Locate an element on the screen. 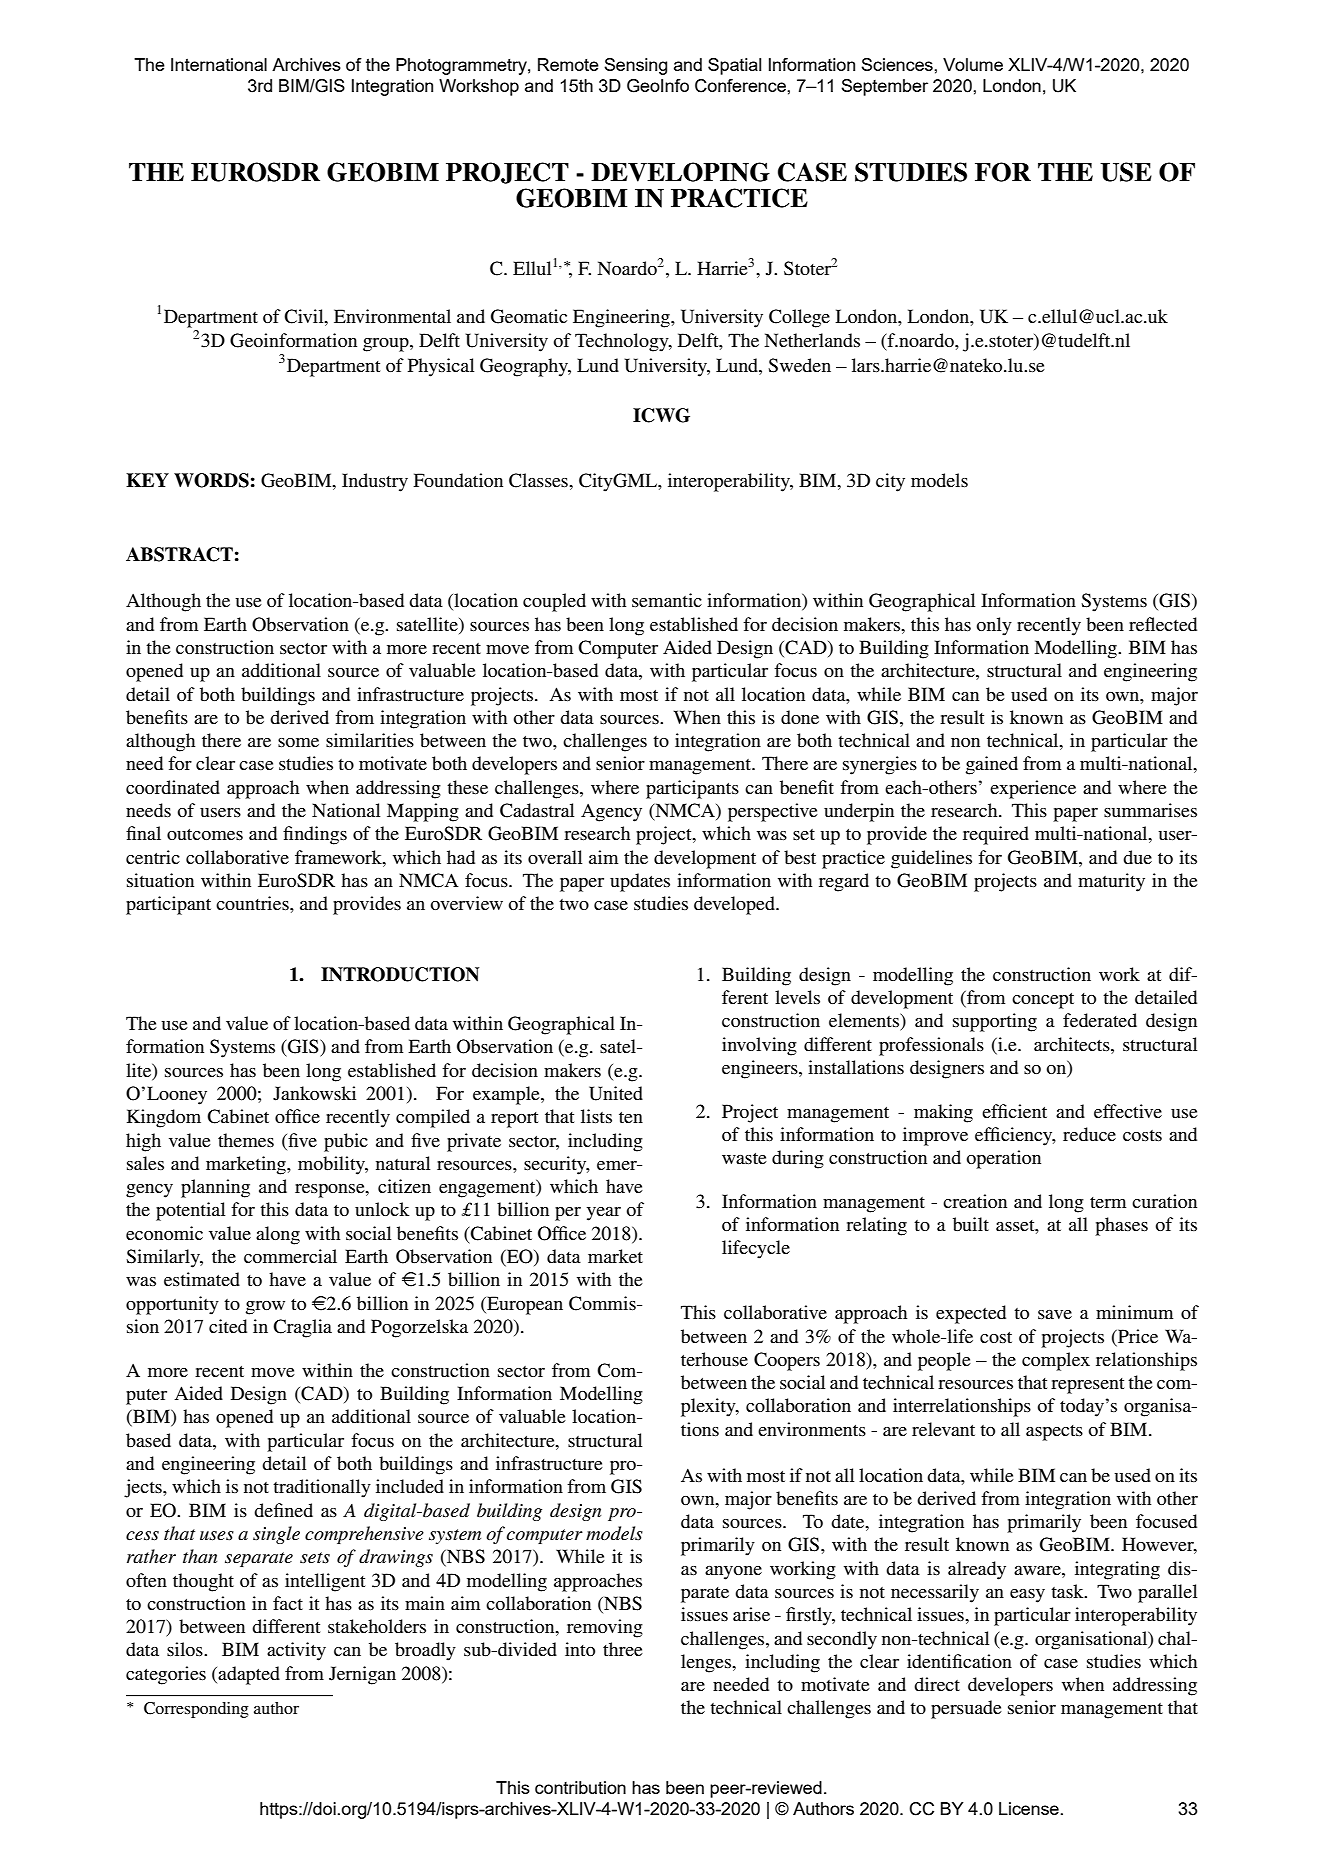 Image resolution: width=1324 pixels, height=1872 pixels. developed is located at coordinates (735, 905).
